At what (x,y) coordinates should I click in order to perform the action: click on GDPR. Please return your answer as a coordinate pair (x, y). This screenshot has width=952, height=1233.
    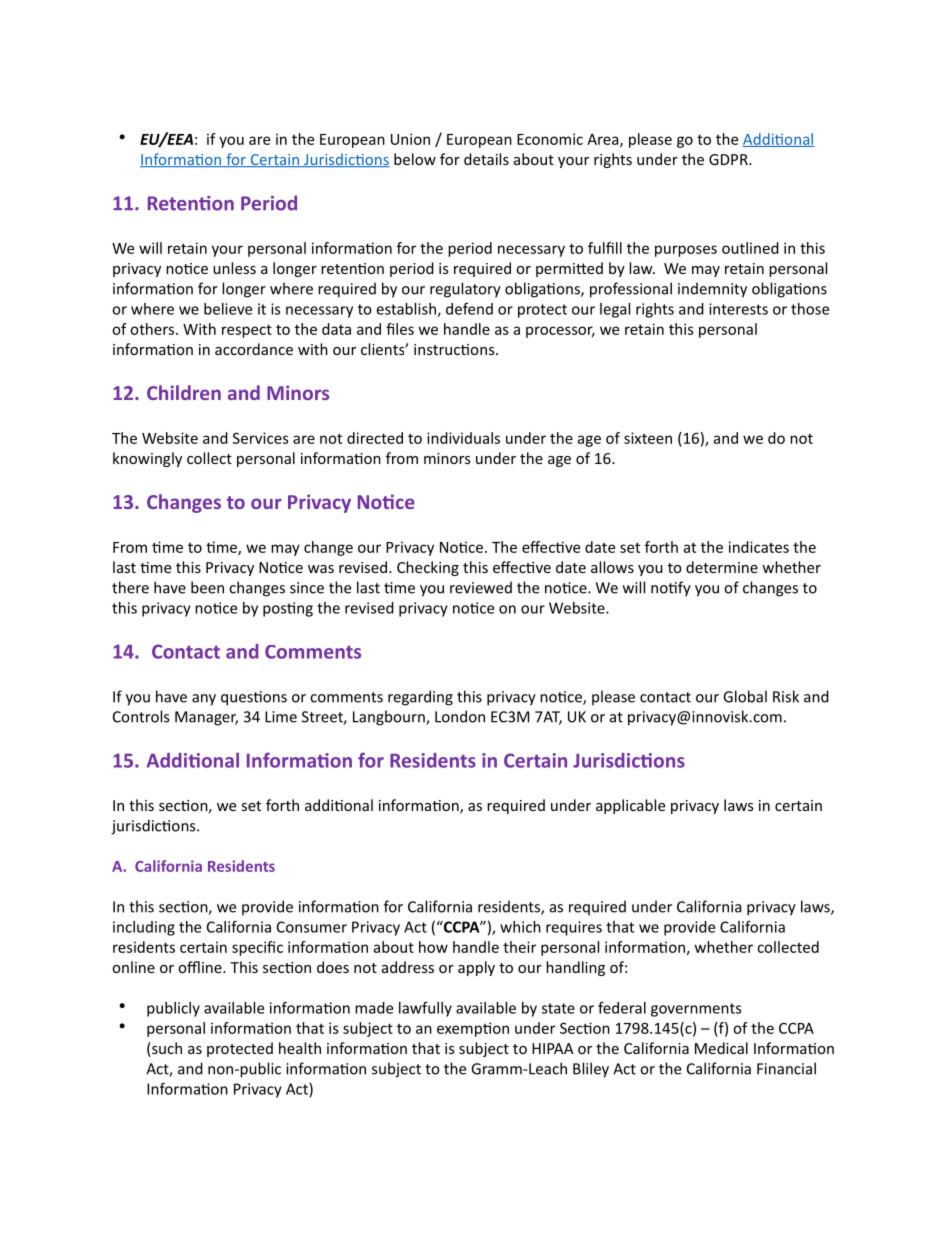
    Looking at the image, I should click on (729, 159).
